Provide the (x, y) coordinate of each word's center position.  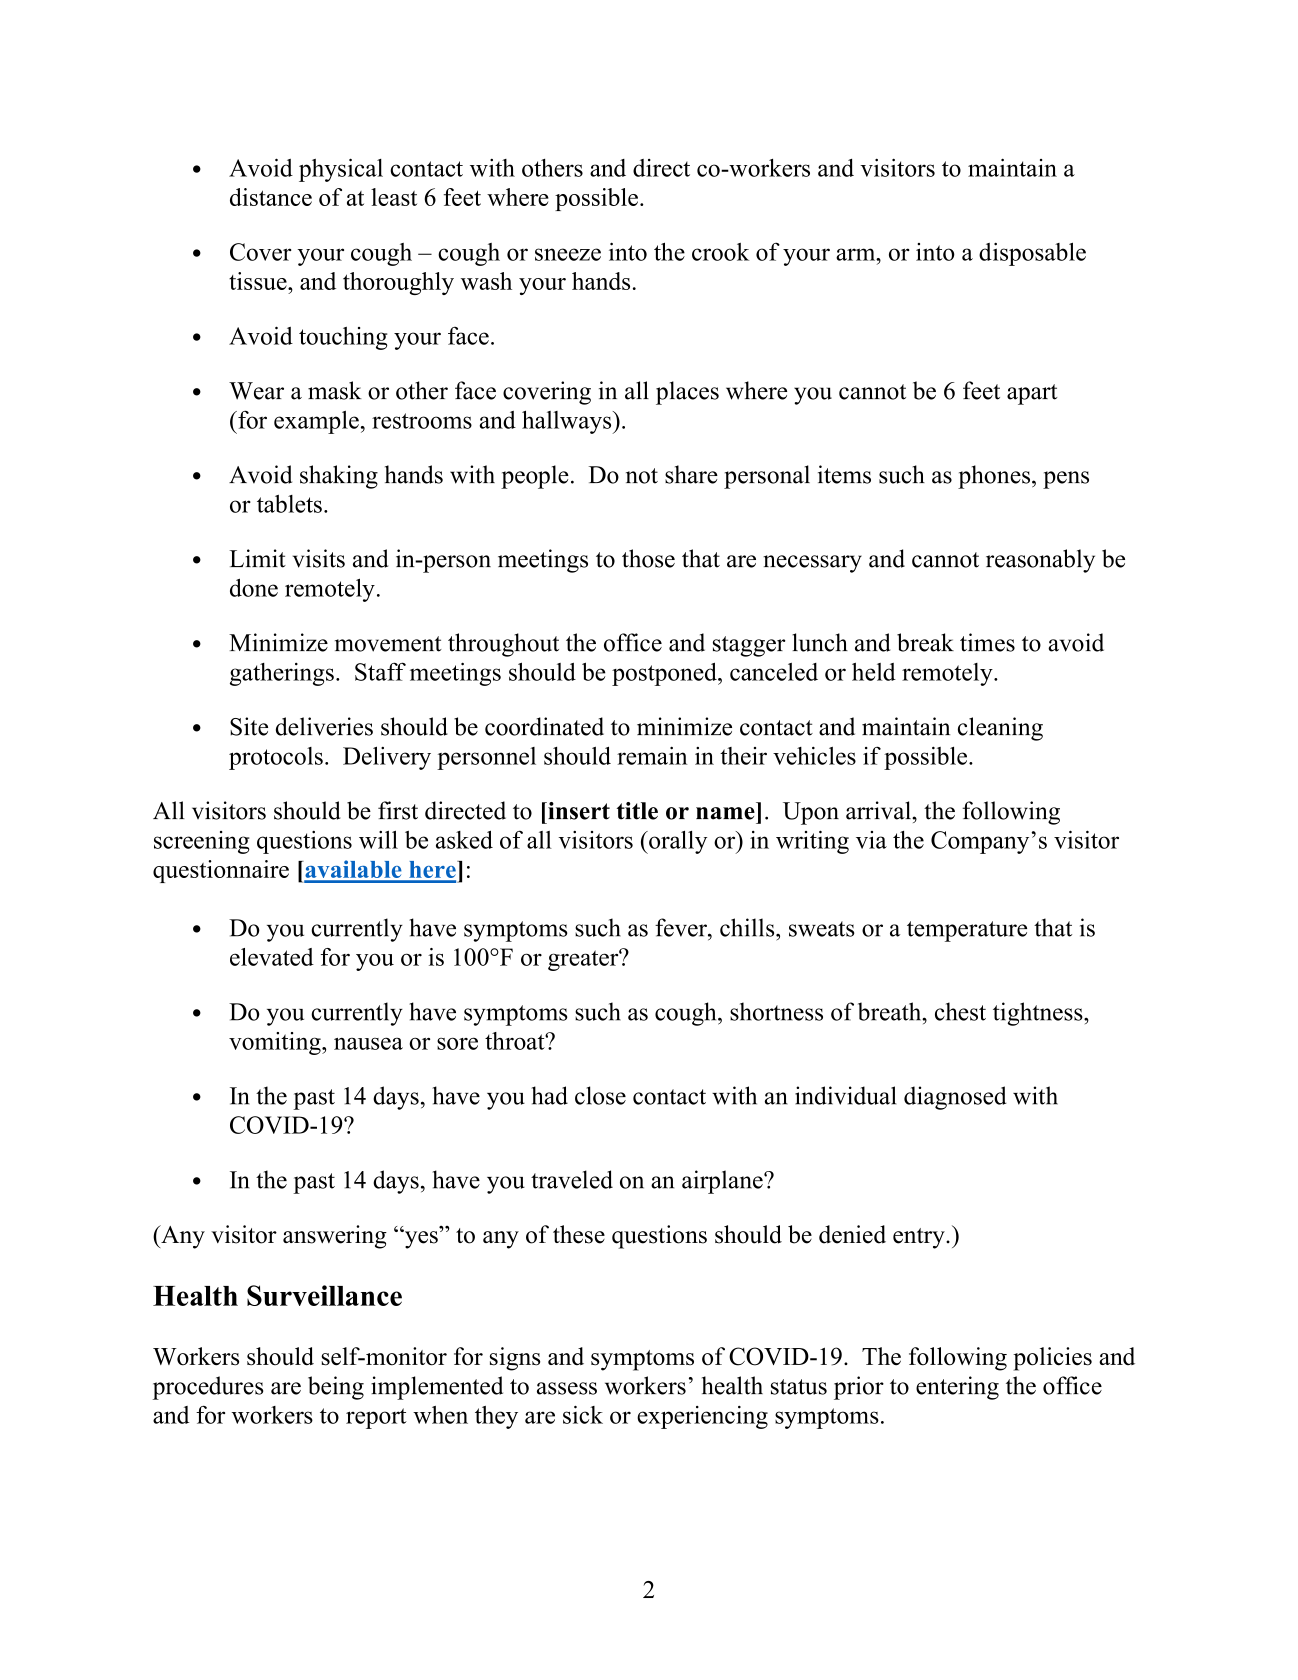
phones (995, 477)
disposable (1032, 254)
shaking (339, 477)
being (336, 1388)
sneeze (568, 254)
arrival (879, 810)
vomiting (276, 1043)
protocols (276, 758)
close (600, 1095)
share (691, 474)
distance (271, 197)
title (637, 811)
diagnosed (955, 1098)
